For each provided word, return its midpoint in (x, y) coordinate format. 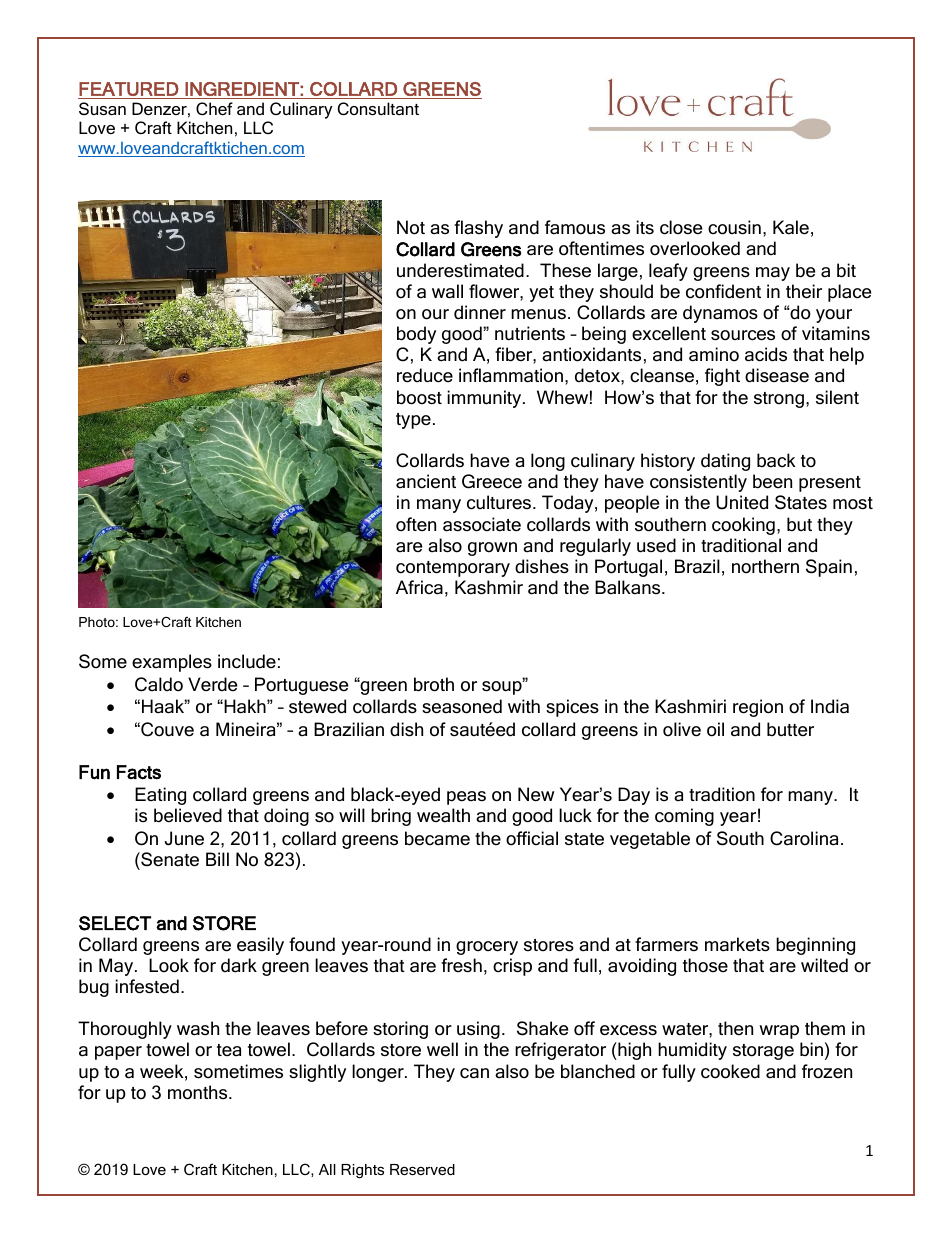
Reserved (422, 1169)
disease (777, 375)
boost (419, 397)
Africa (419, 587)
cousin (734, 227)
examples (172, 663)
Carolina (804, 838)
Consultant (378, 108)
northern (765, 566)
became (437, 838)
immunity (485, 399)
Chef (214, 108)
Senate (169, 859)
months (199, 1092)
